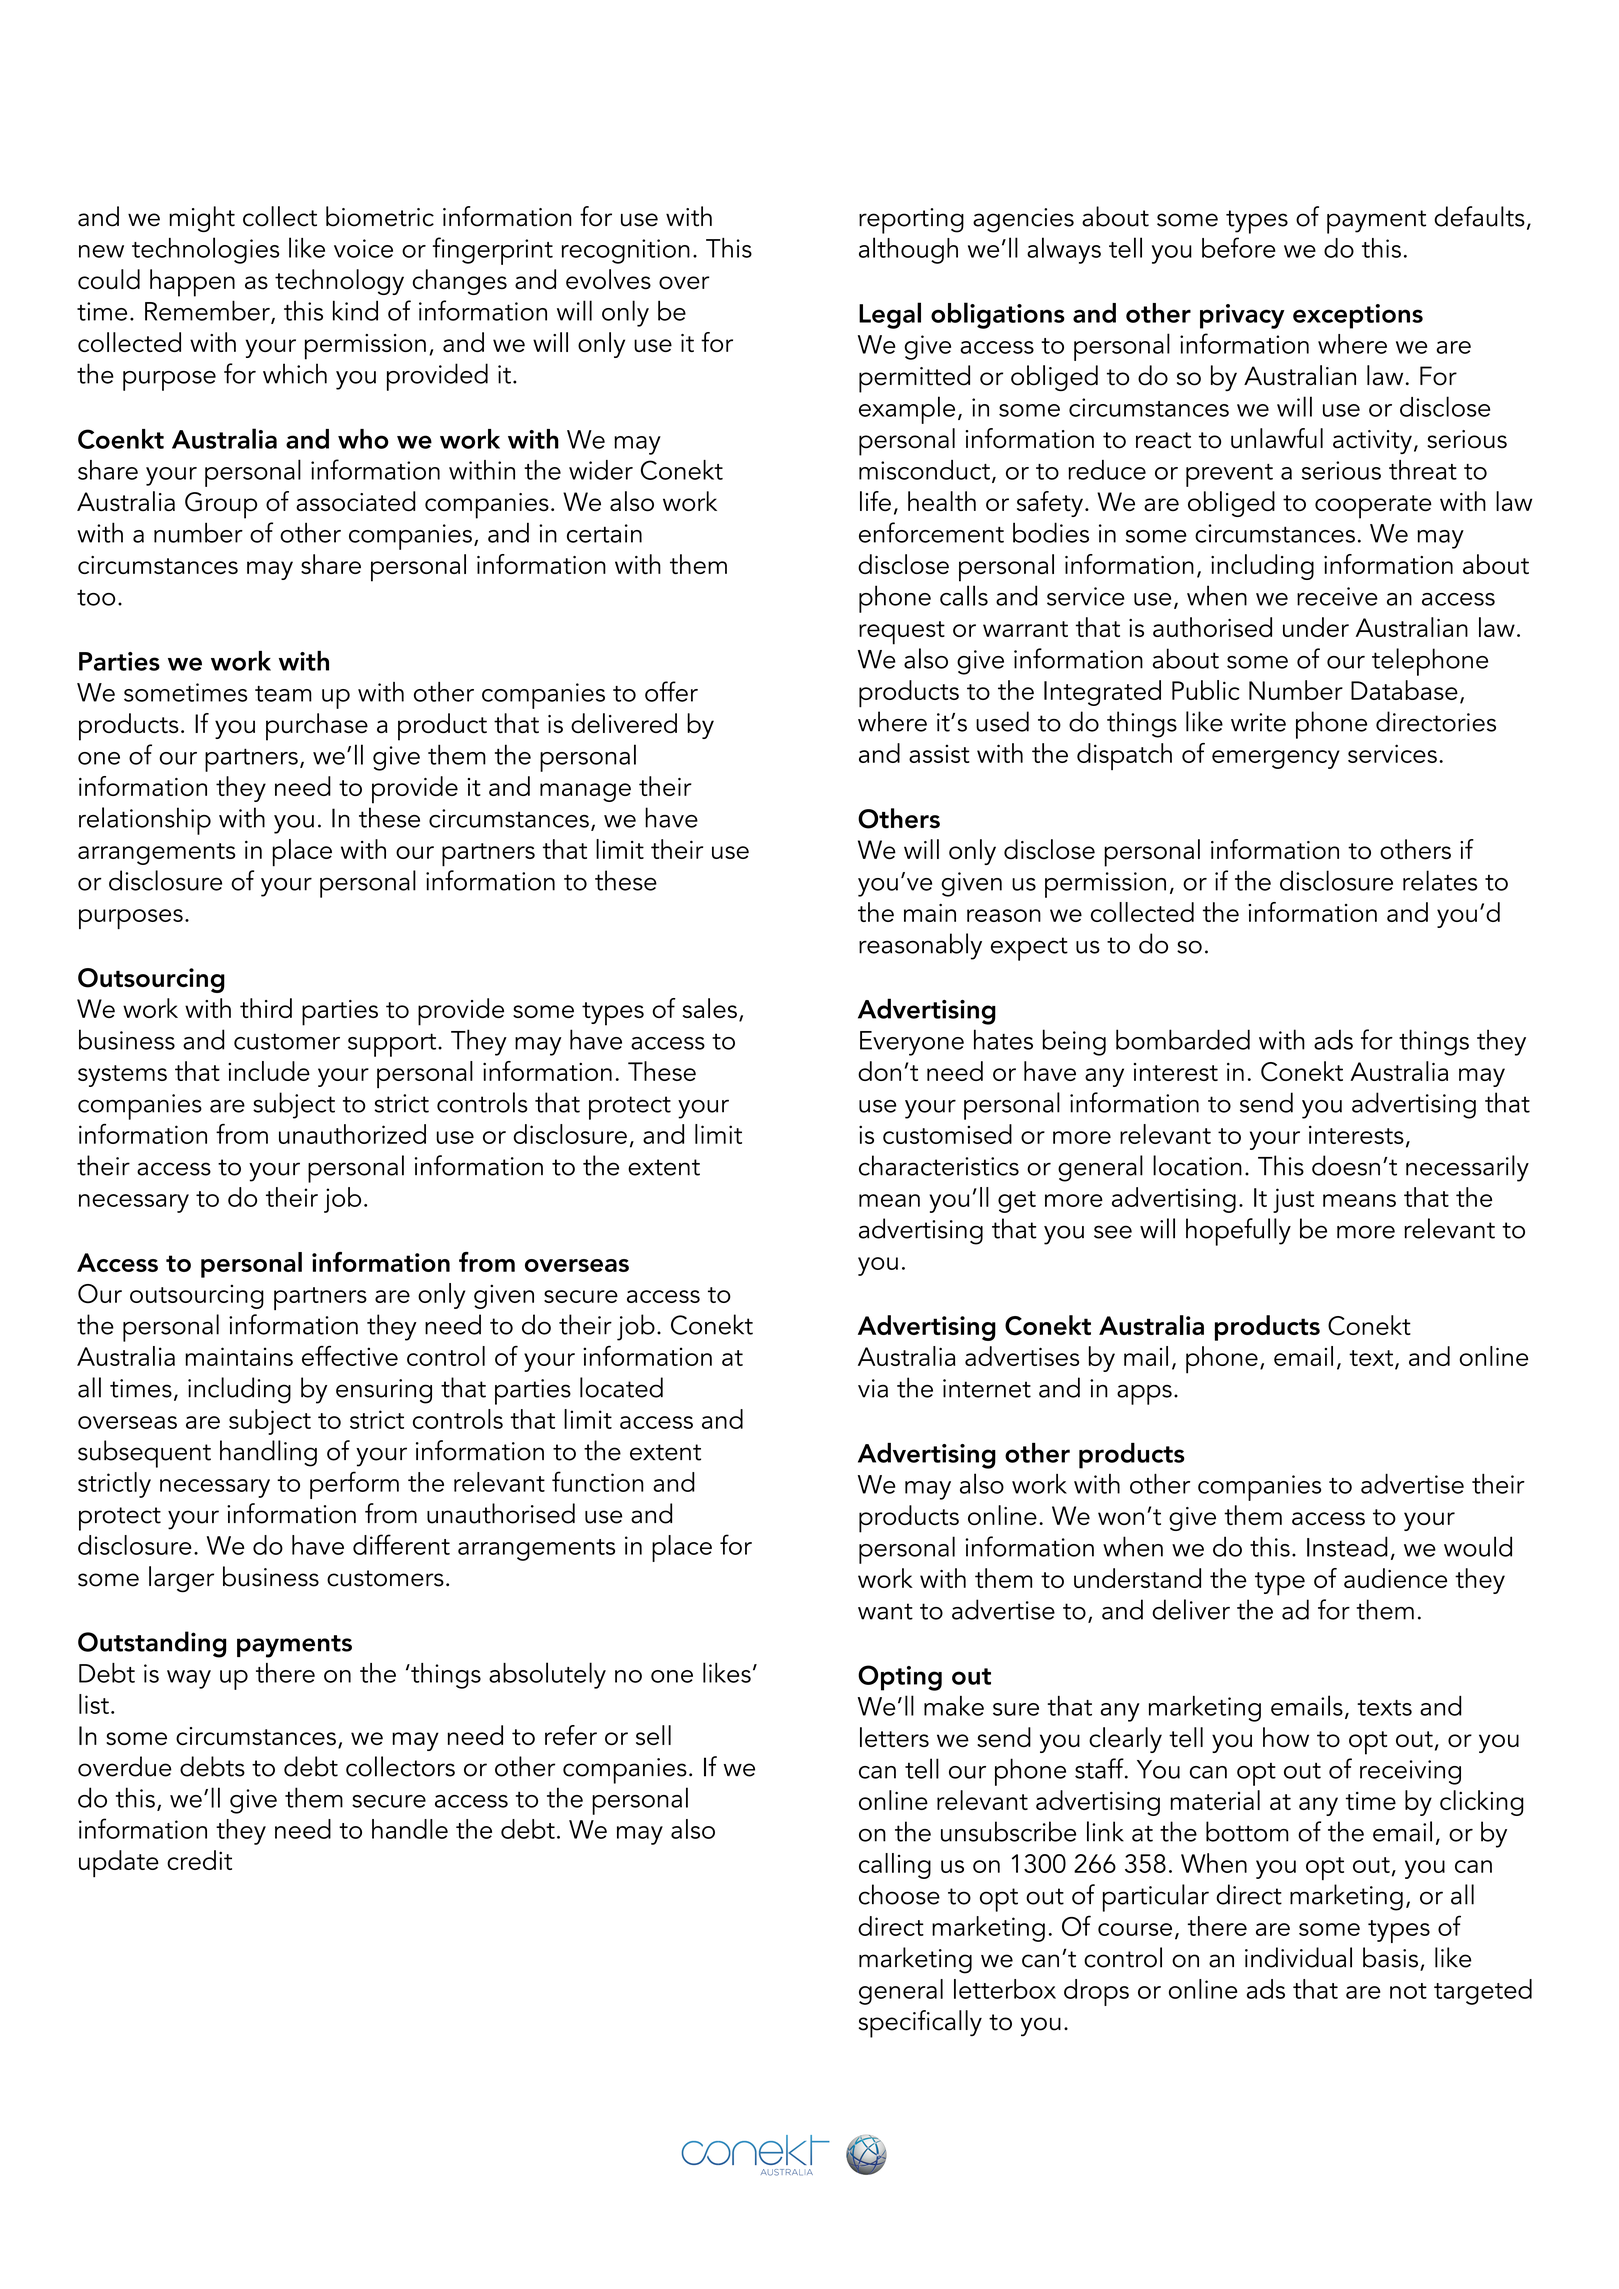 This screenshot has width=1619, height=2289. What do you see at coordinates (1358, 316) in the screenshot?
I see `exceptions` at bounding box center [1358, 316].
